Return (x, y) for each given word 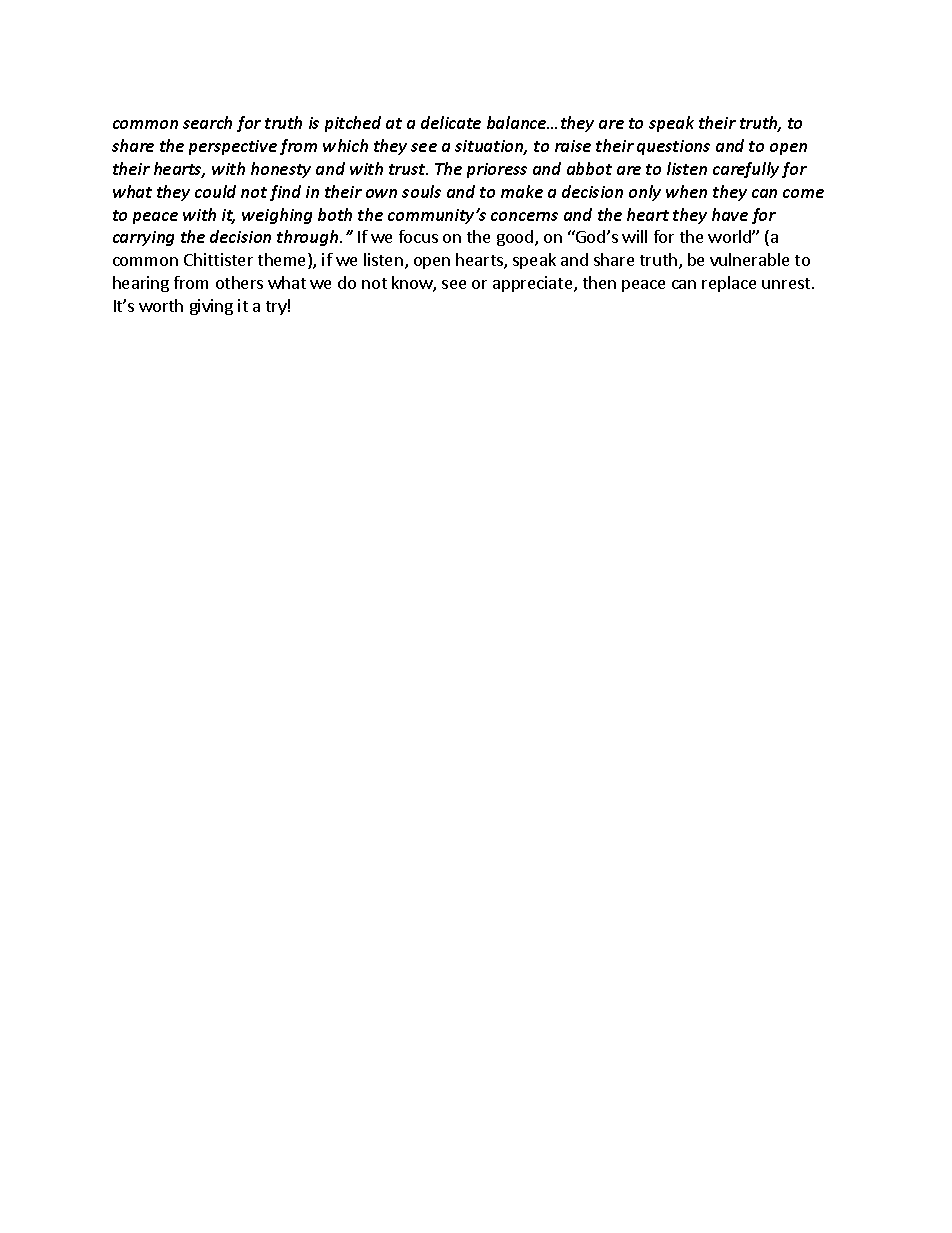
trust (408, 169)
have (730, 214)
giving (211, 307)
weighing (277, 216)
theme (283, 261)
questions (673, 147)
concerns (524, 216)
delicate (451, 122)
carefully (746, 170)
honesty (281, 170)
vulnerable (749, 259)
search (207, 122)
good (516, 238)
